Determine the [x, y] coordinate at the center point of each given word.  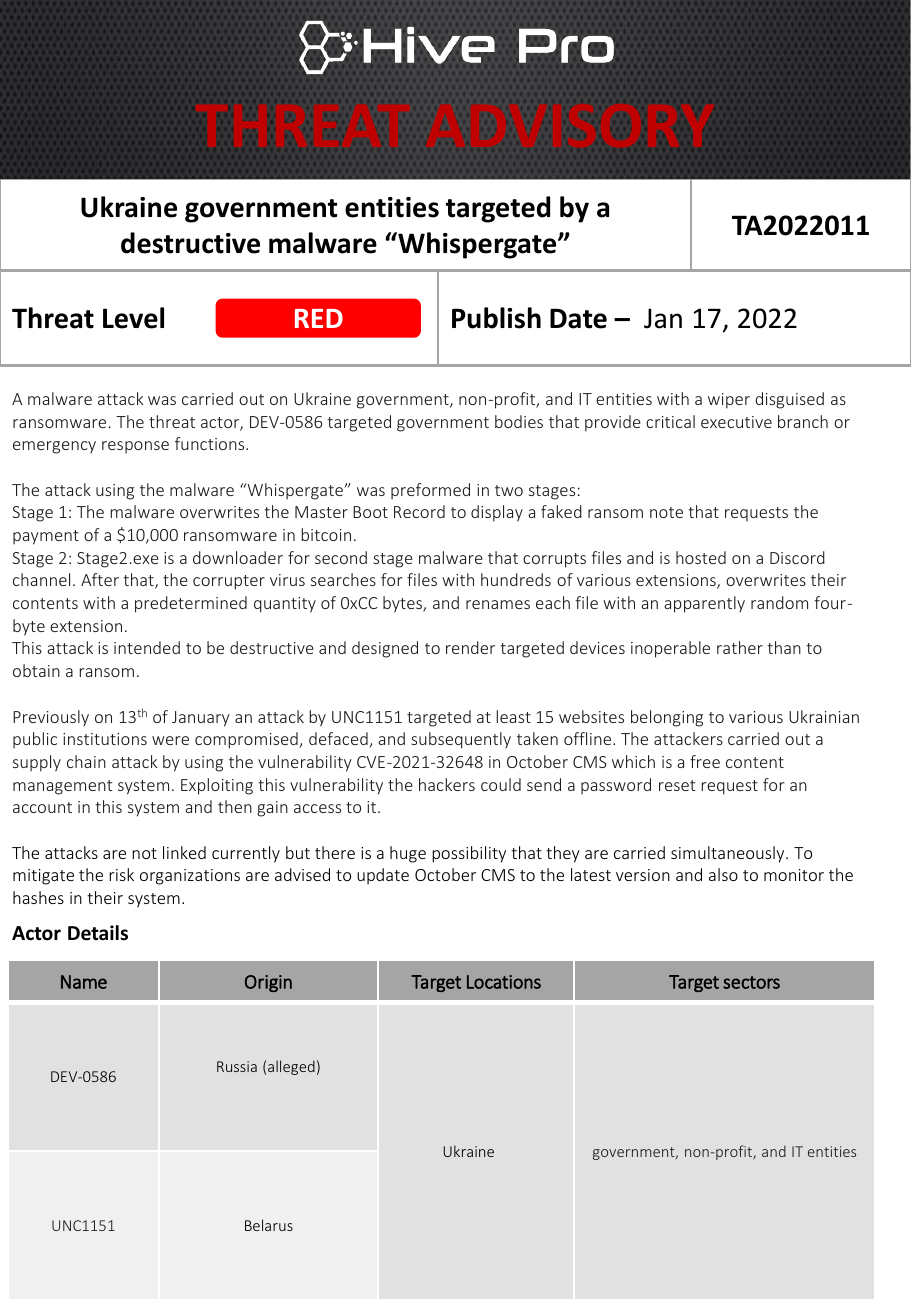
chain [86, 761]
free [705, 761]
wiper [729, 401]
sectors [751, 982]
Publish [496, 318]
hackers [447, 784]
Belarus [269, 1225]
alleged [291, 1067]
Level [133, 318]
